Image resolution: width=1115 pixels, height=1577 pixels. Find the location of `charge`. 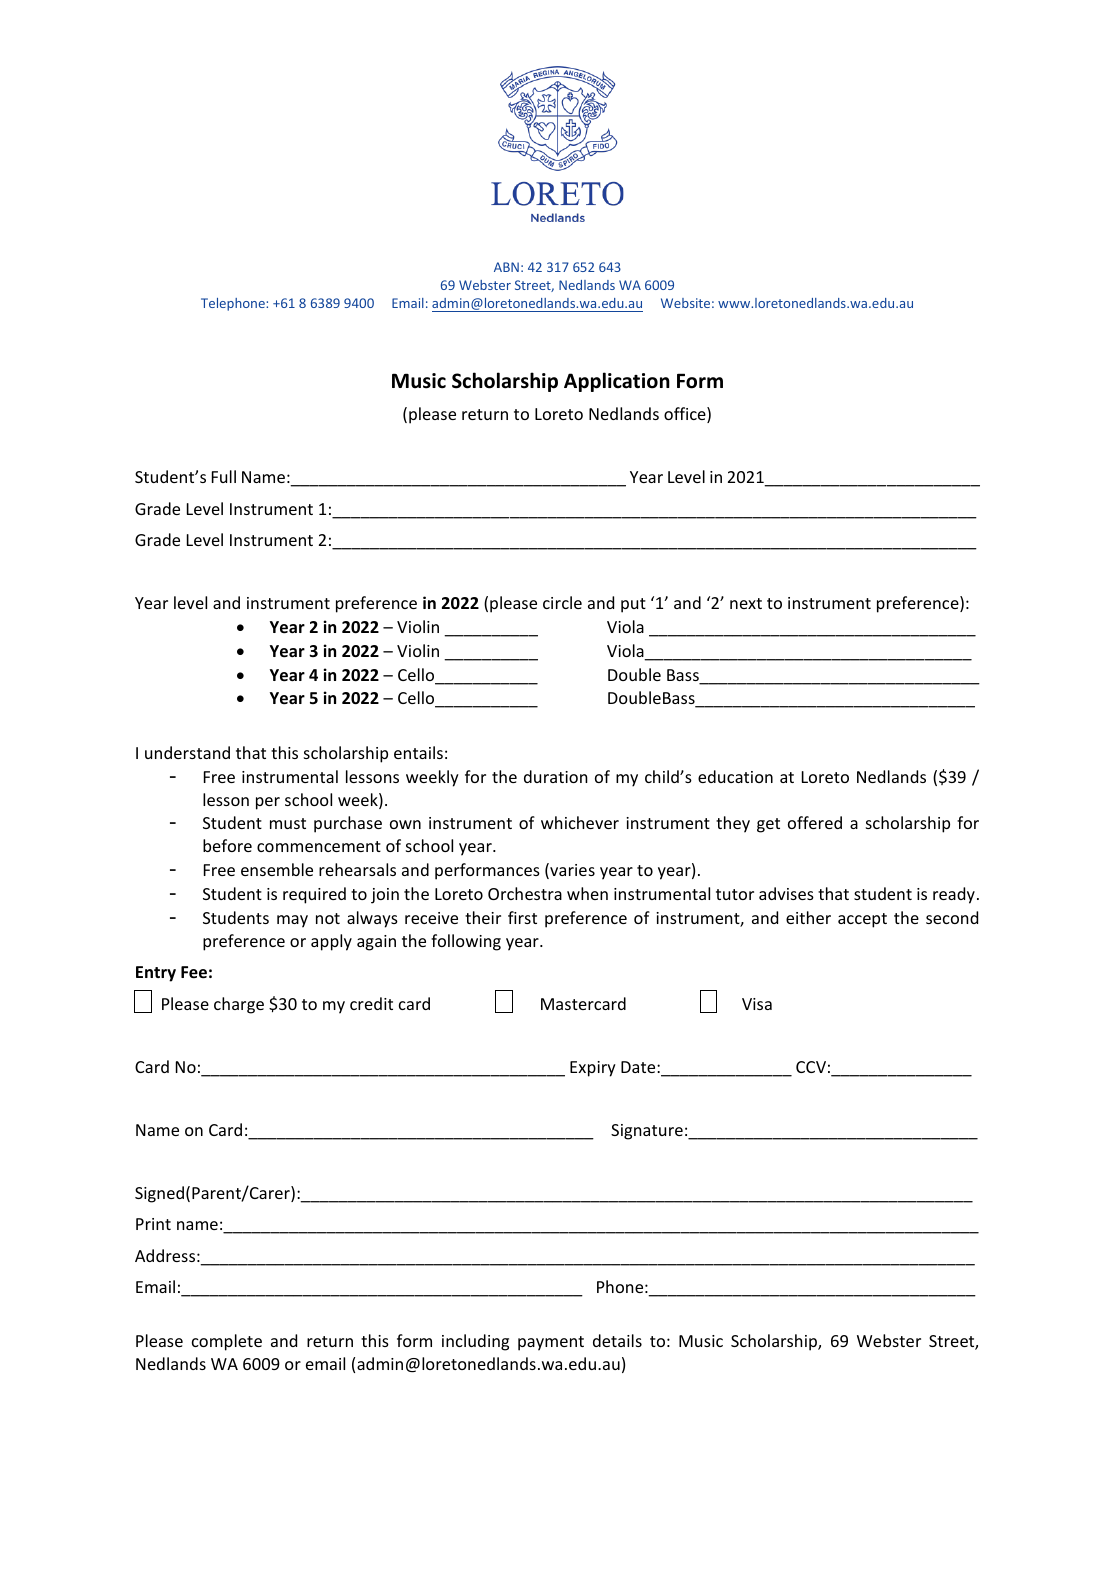

charge is located at coordinates (239, 1005).
